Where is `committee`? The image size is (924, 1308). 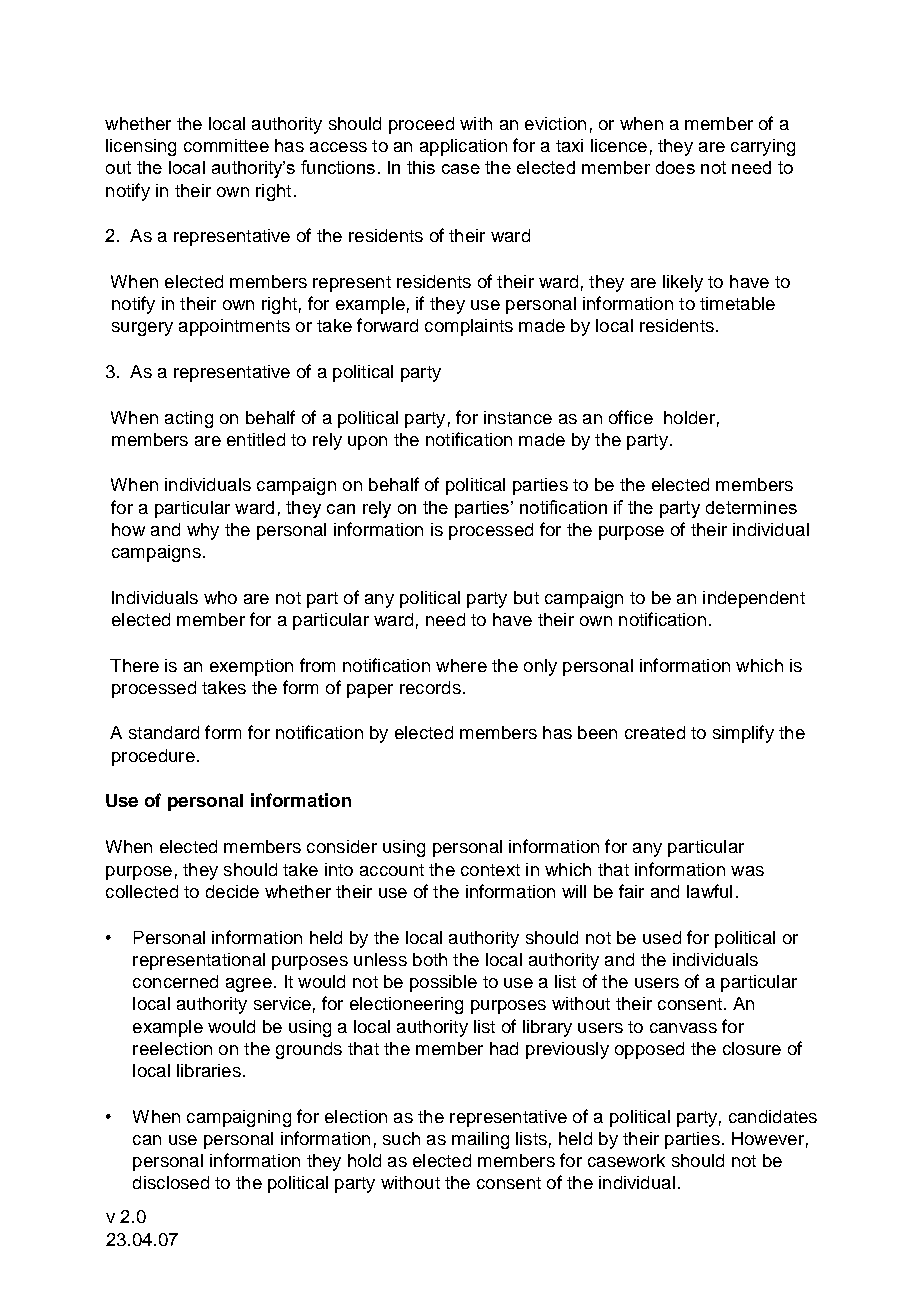 committee is located at coordinates (226, 145).
